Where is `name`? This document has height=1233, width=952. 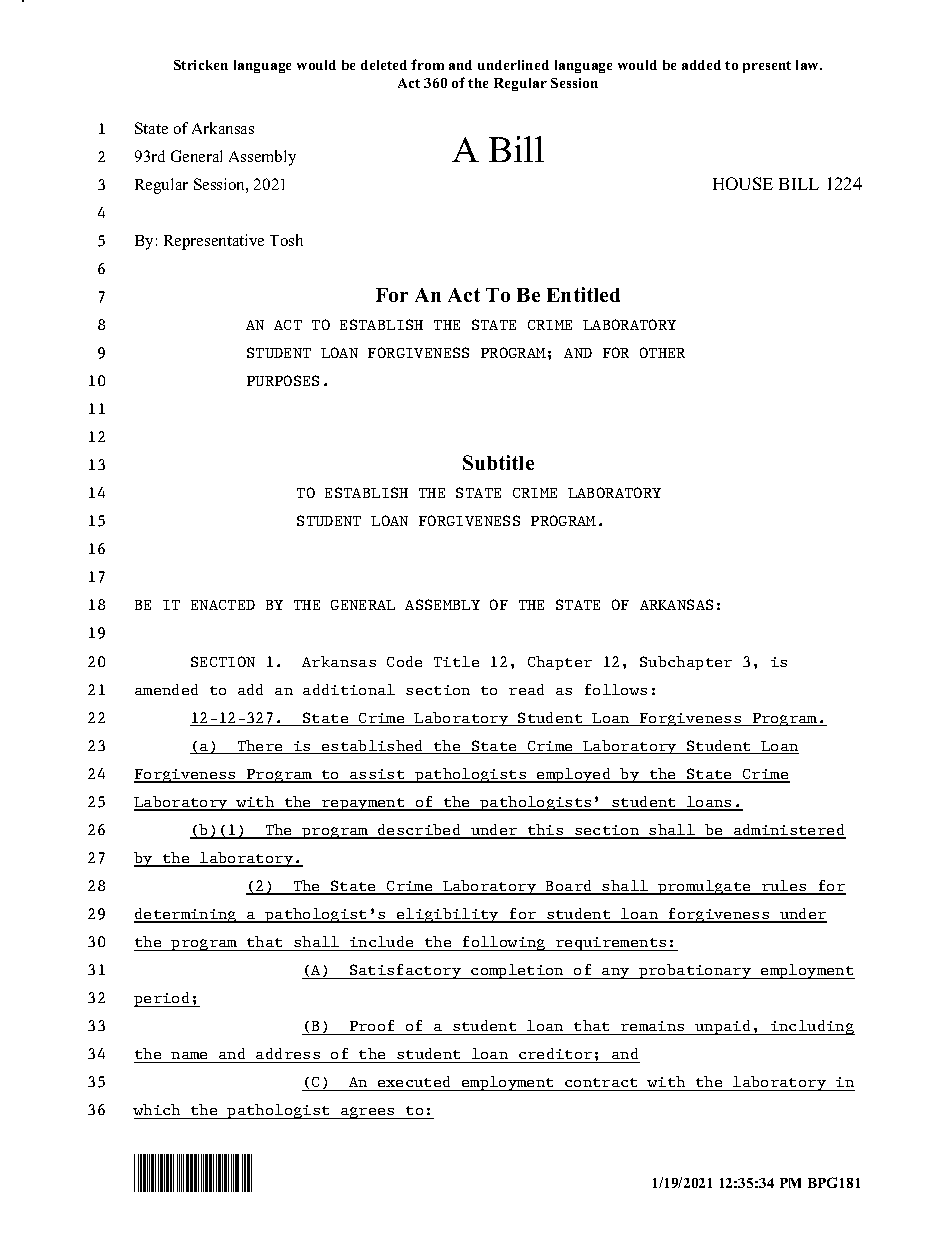
name is located at coordinates (189, 1055).
